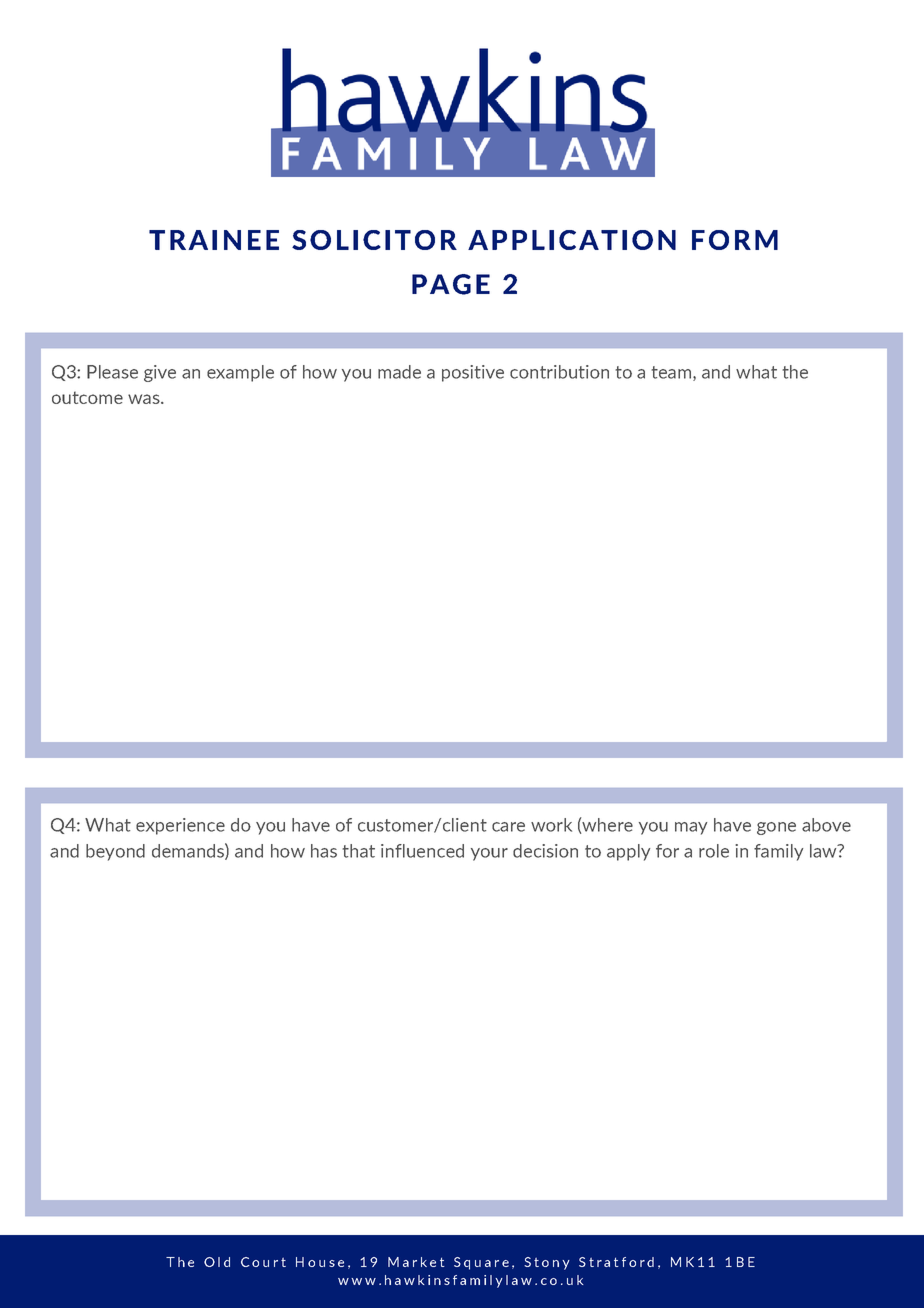 This screenshot has width=924, height=1308. I want to click on positive, so click(473, 373).
